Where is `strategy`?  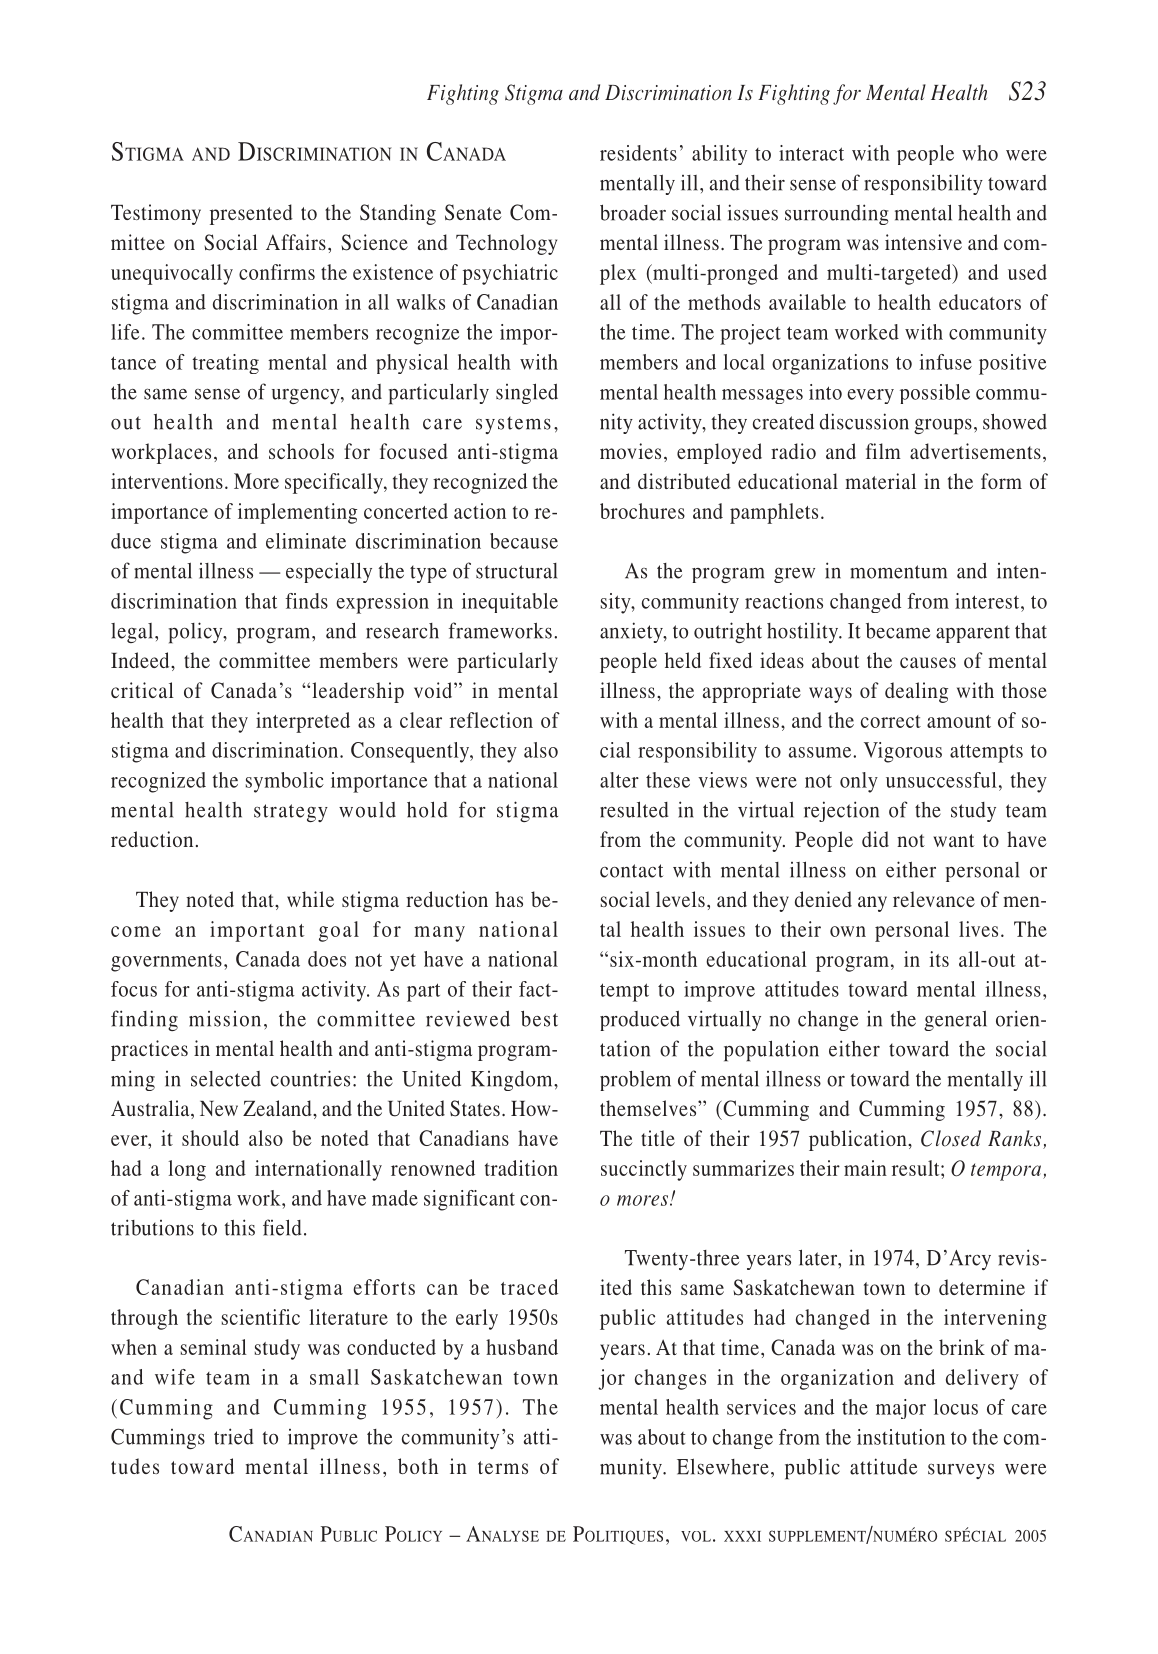
strategy is located at coordinates (291, 813).
